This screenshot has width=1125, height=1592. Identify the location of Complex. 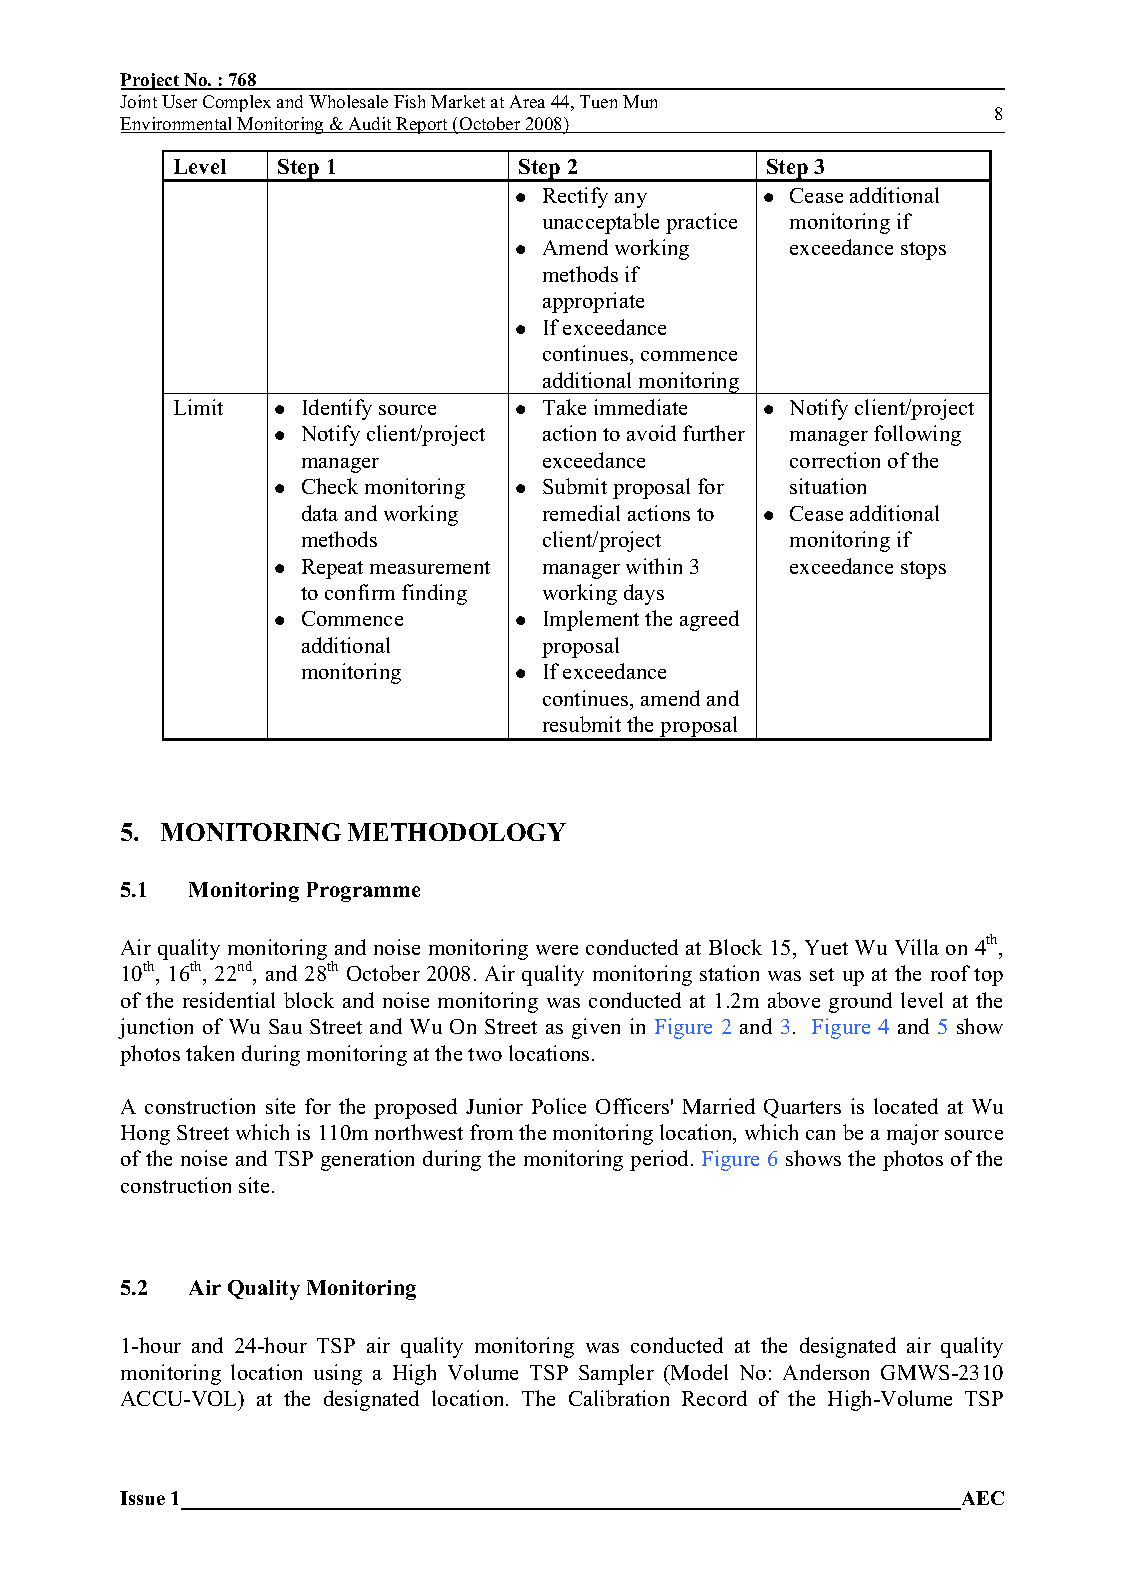
(237, 103).
